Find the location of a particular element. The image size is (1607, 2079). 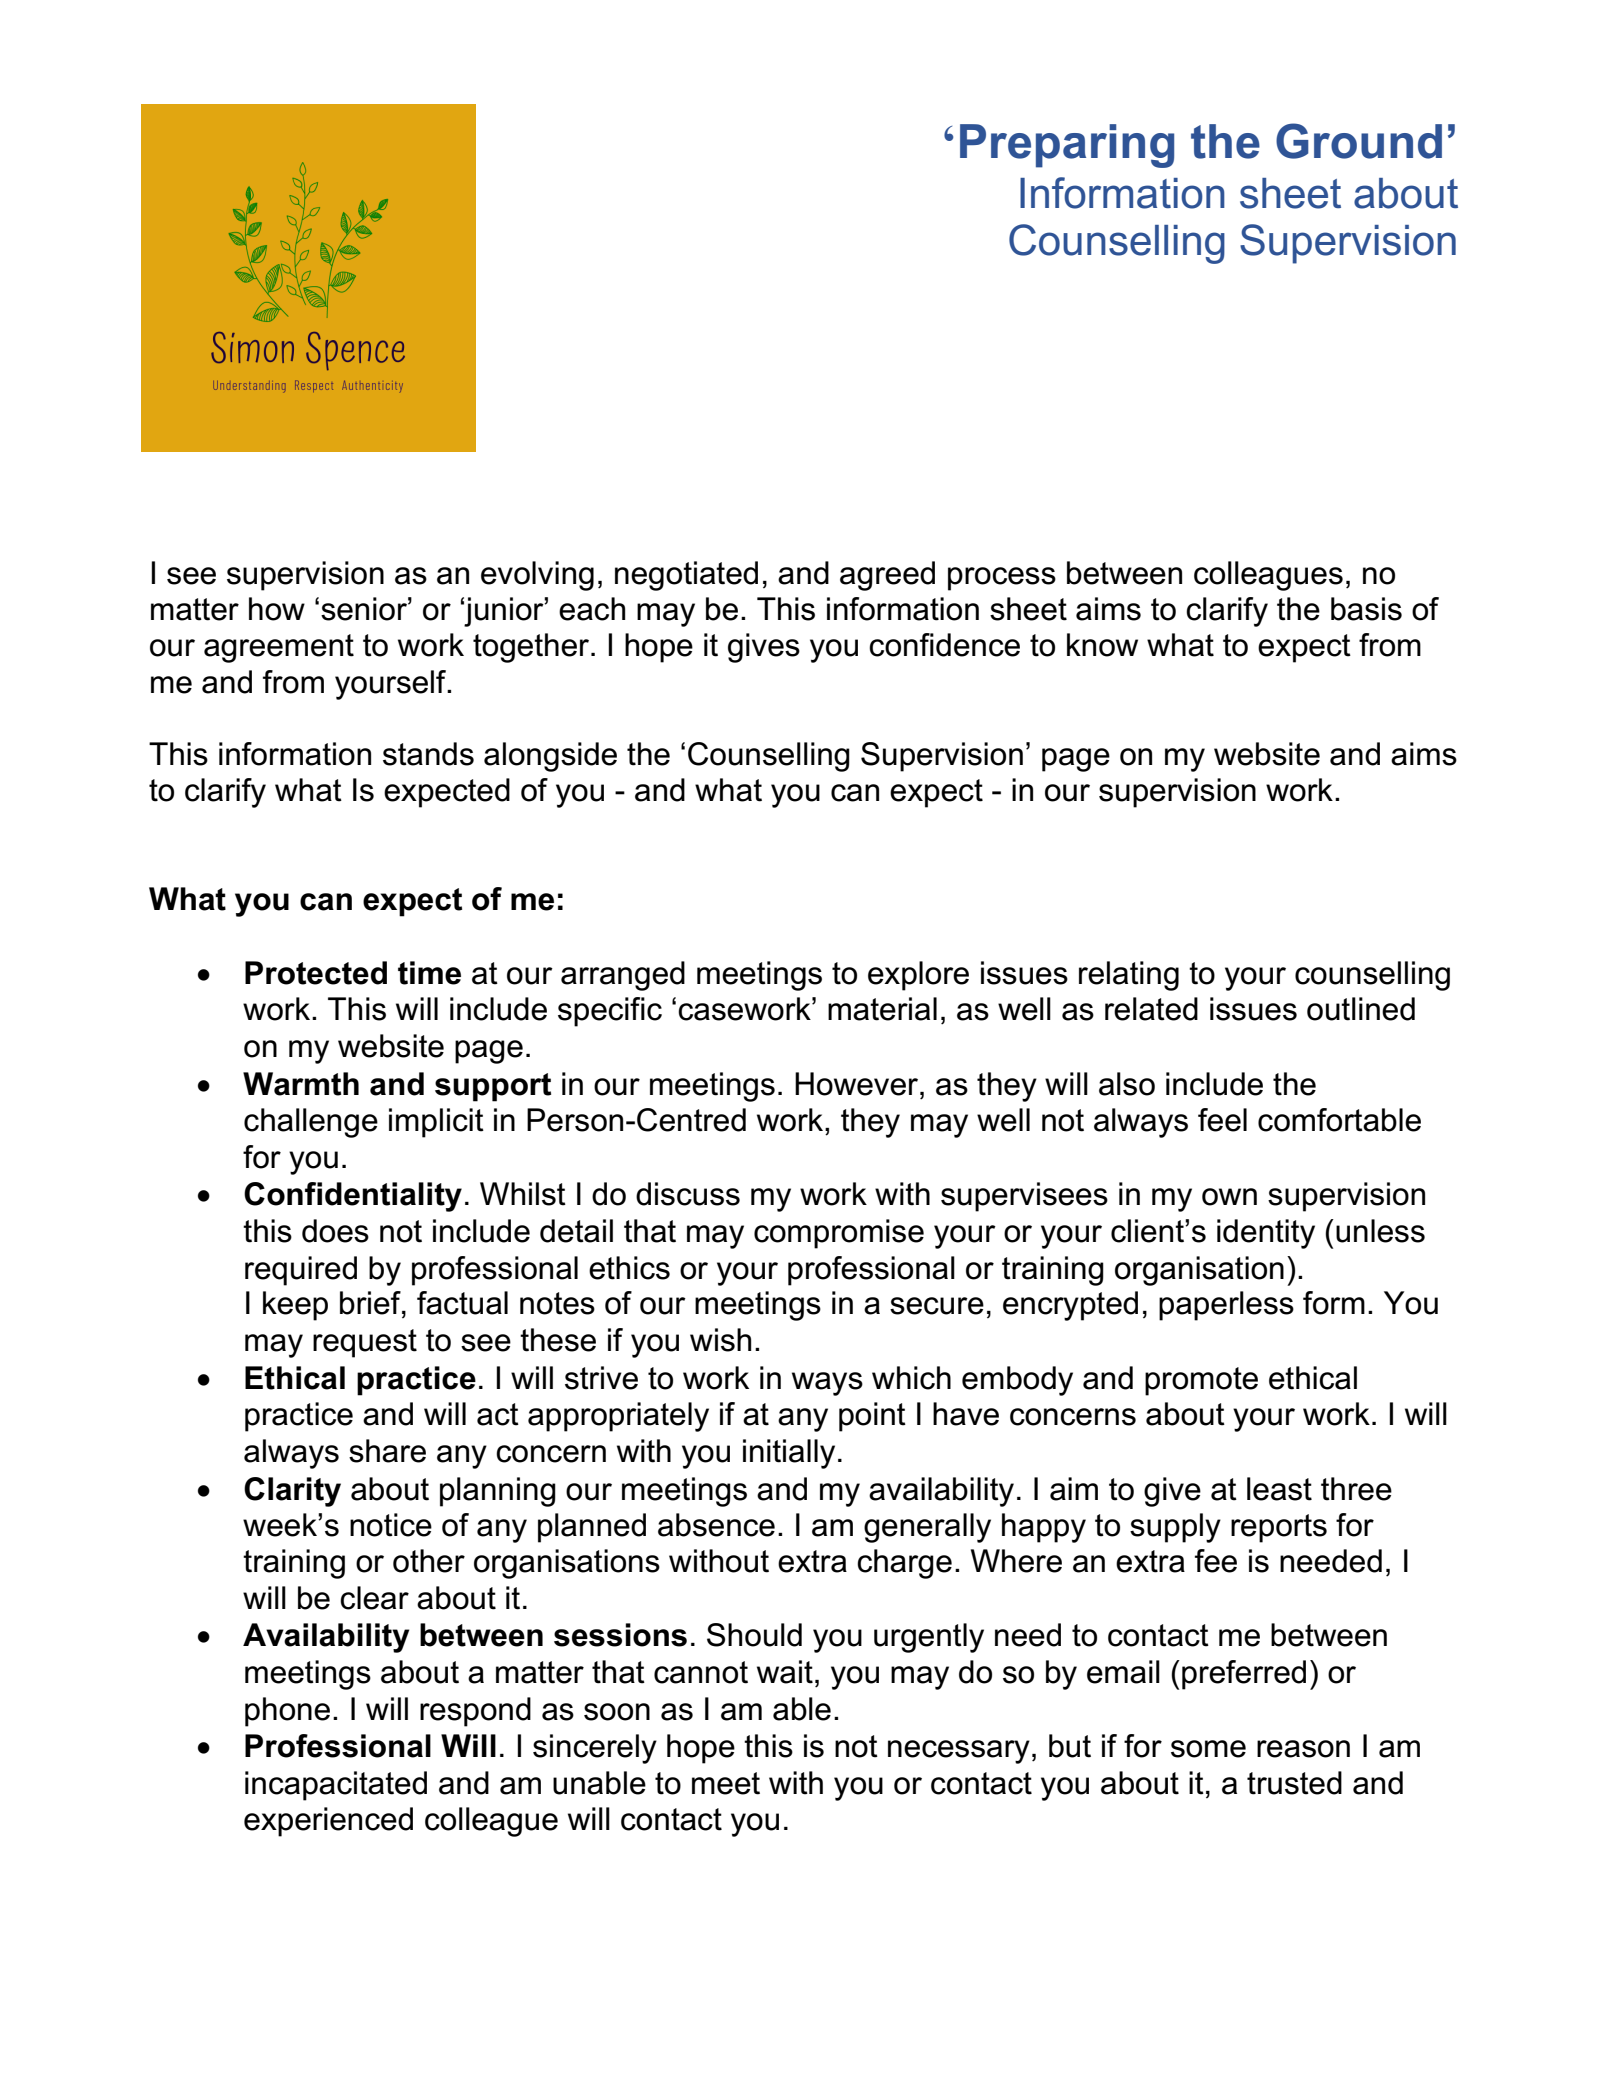

Preparing is located at coordinates (1067, 146).
